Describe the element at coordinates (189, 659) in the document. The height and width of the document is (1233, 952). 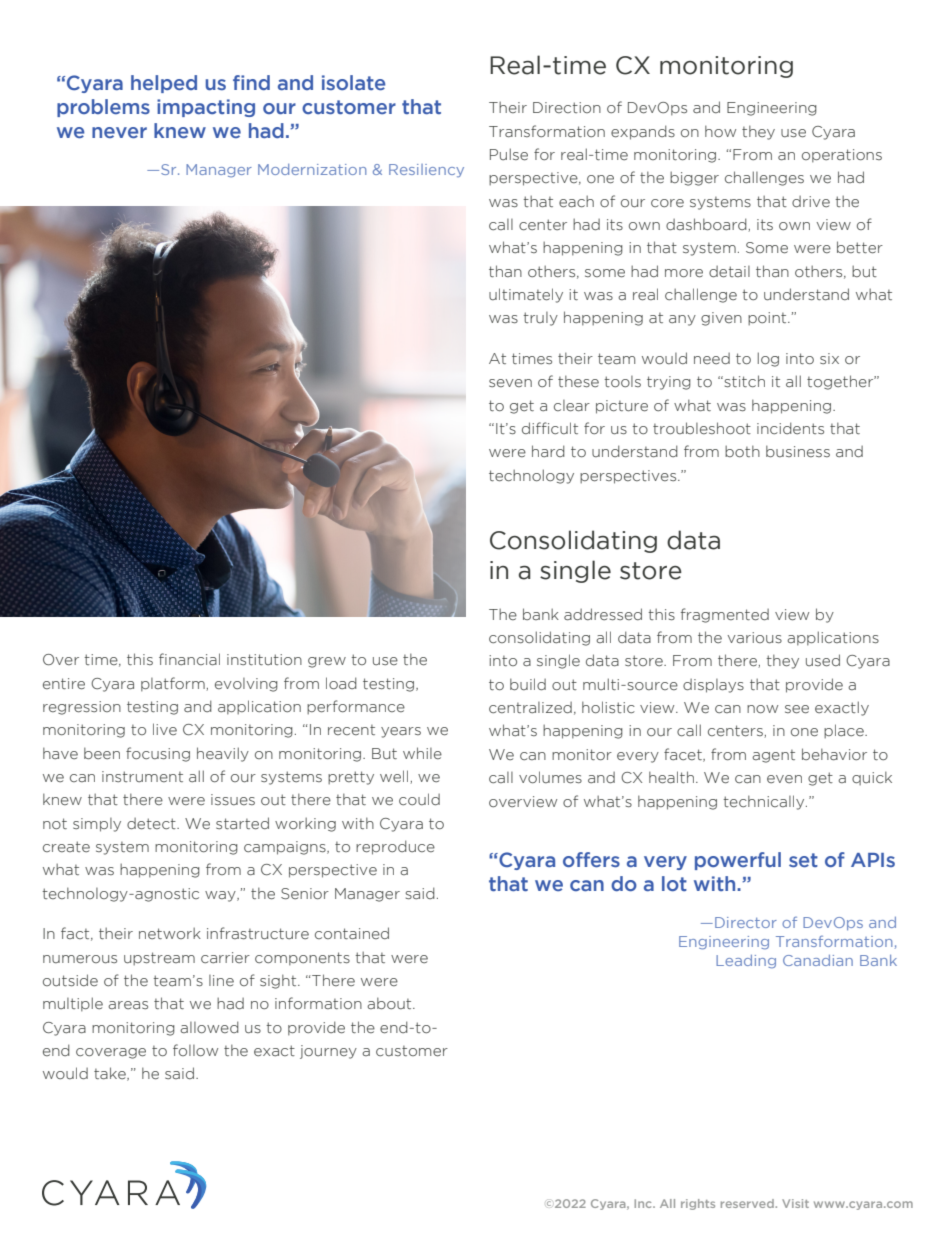
I see `financial` at that location.
